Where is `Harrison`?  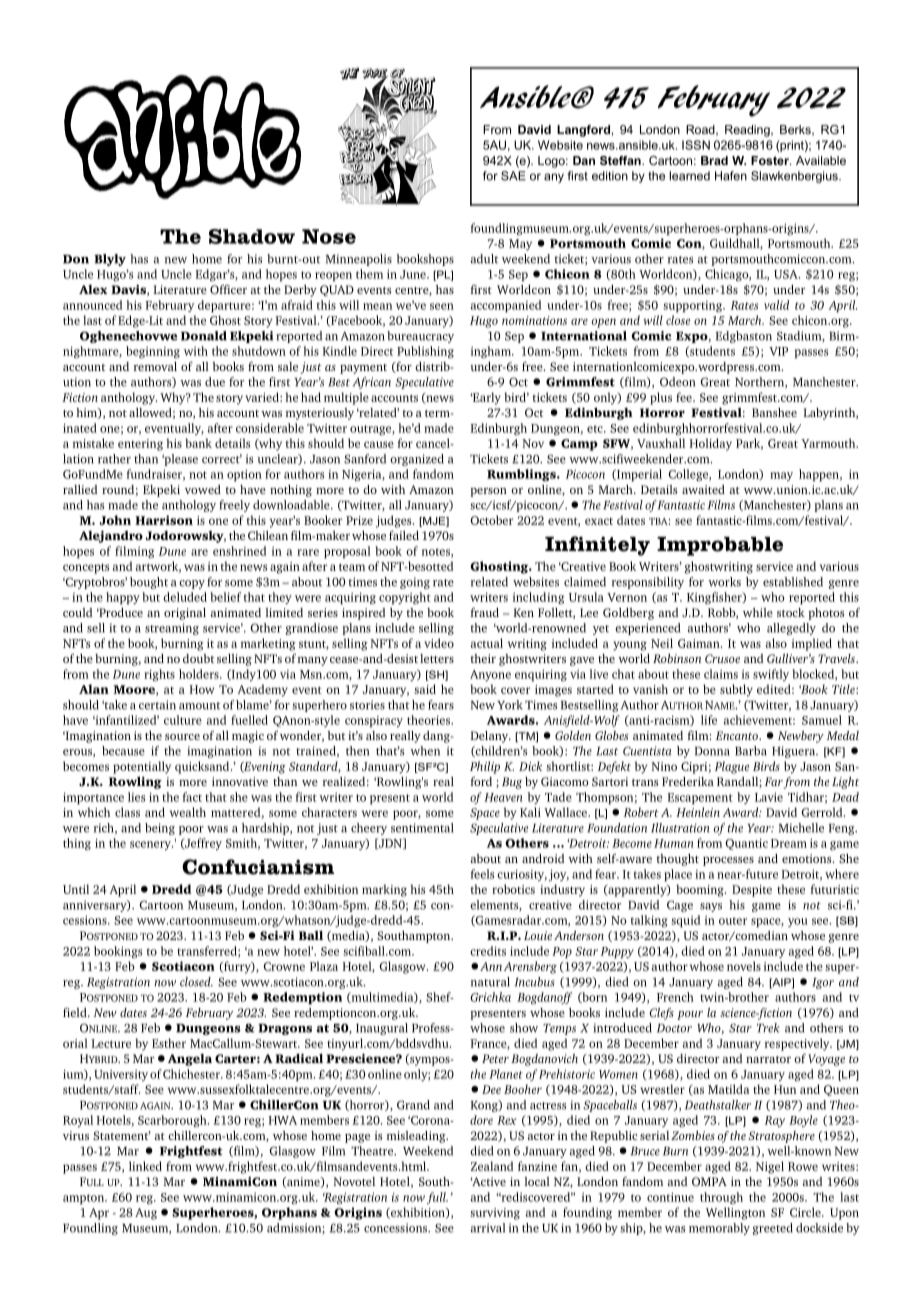 Harrison is located at coordinates (164, 520).
